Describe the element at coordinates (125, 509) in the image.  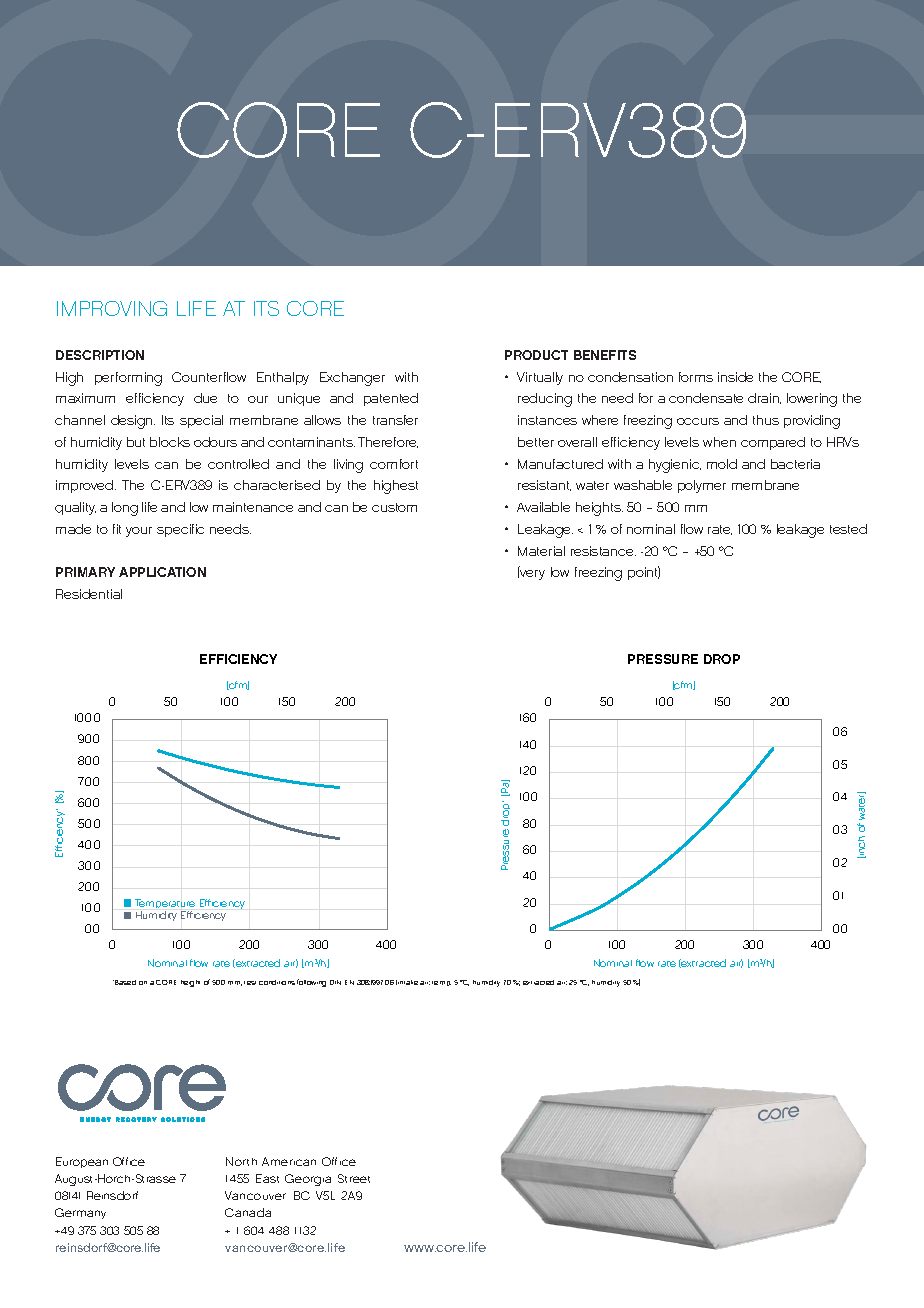
I see `long` at that location.
